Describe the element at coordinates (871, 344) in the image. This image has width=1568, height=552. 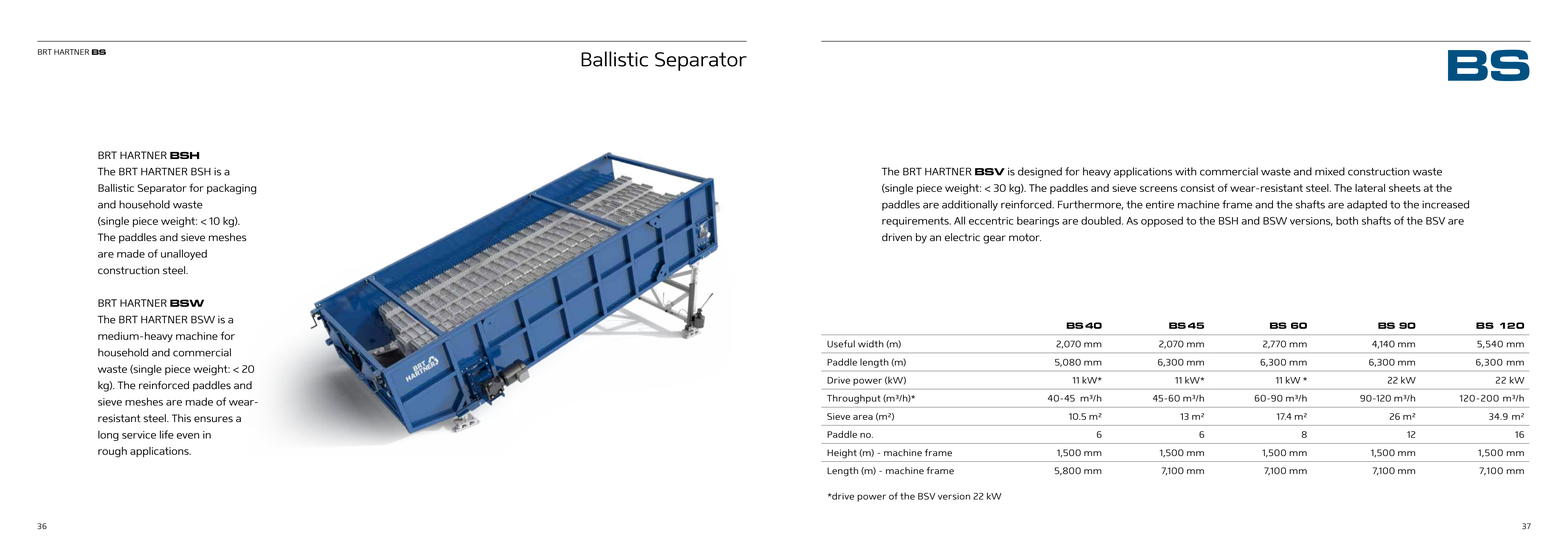
I see `width` at that location.
